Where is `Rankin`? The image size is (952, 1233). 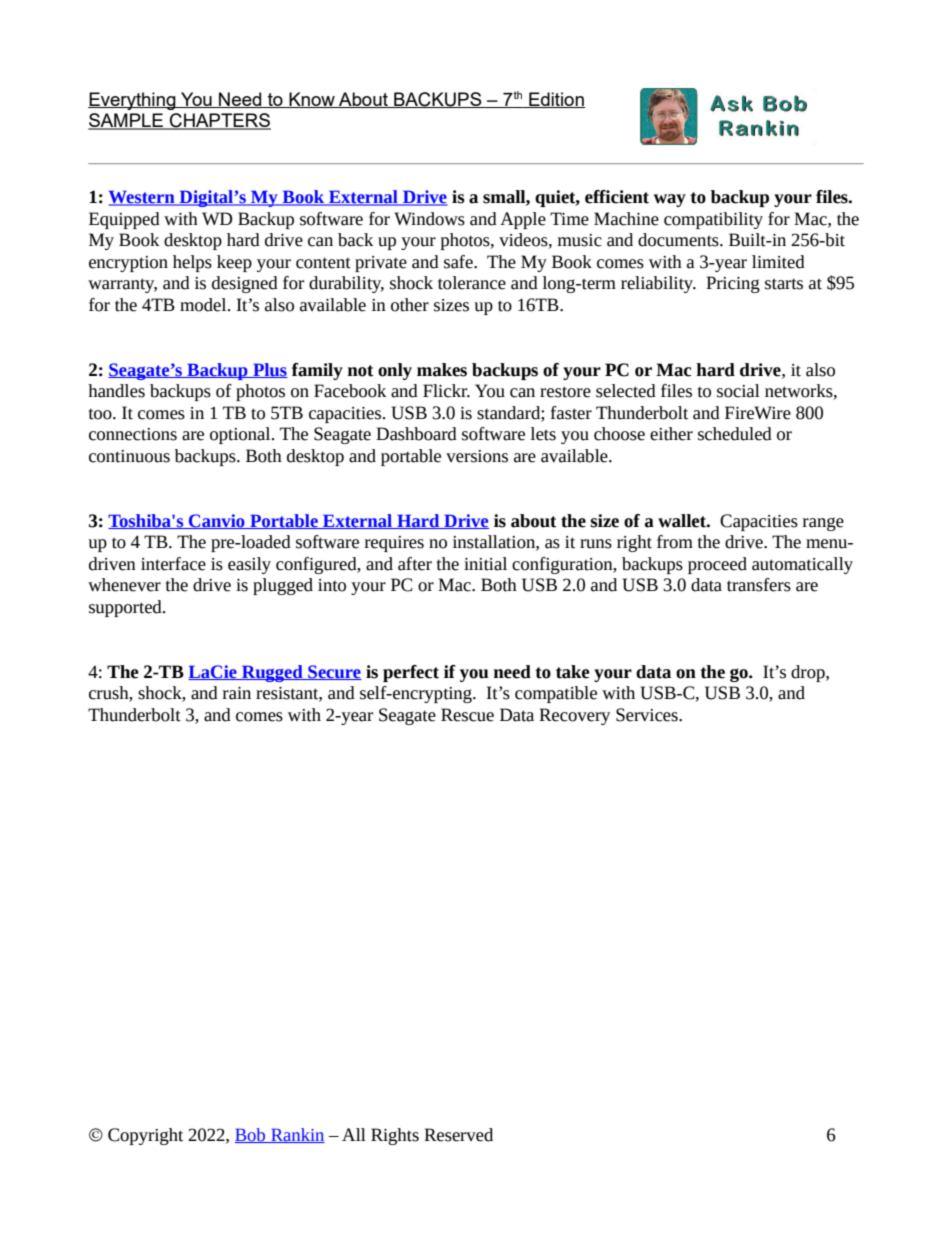
Rankin is located at coordinates (297, 1135).
